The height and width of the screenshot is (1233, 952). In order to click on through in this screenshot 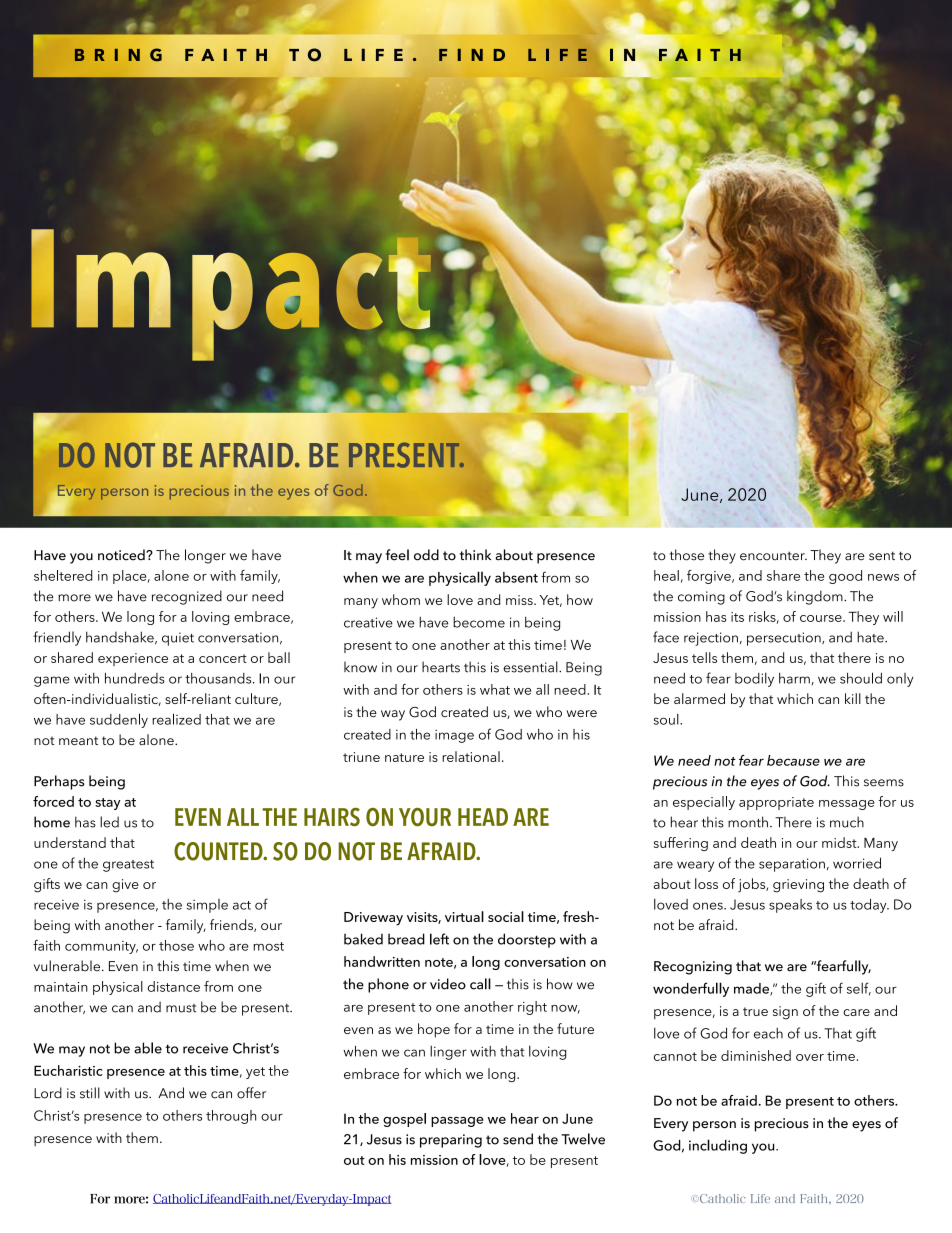, I will do `click(231, 1117)`.
